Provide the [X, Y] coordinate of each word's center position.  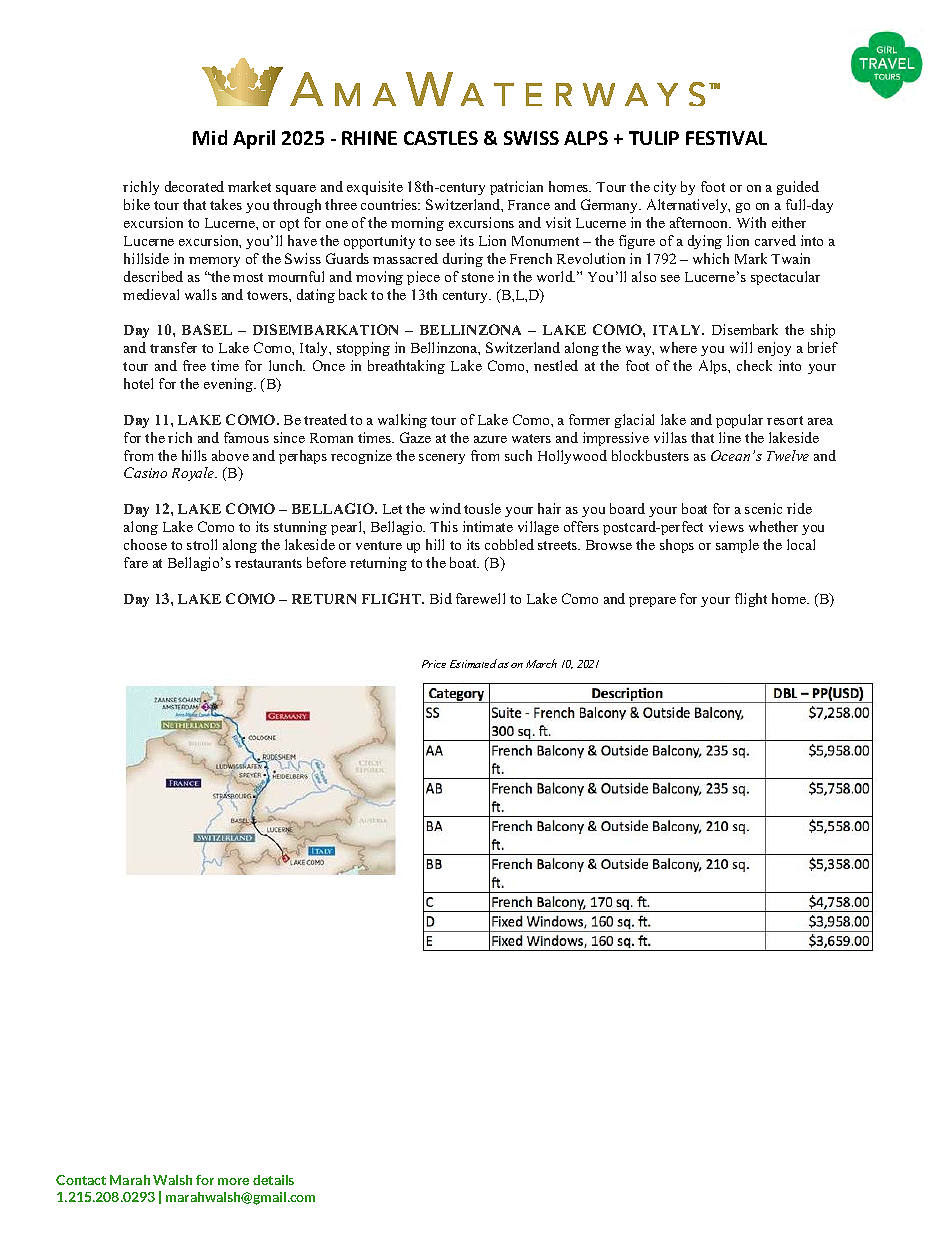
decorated [194, 186]
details [273, 1180]
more [233, 1181]
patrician [516, 188]
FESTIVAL [726, 138]
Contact [81, 1180]
